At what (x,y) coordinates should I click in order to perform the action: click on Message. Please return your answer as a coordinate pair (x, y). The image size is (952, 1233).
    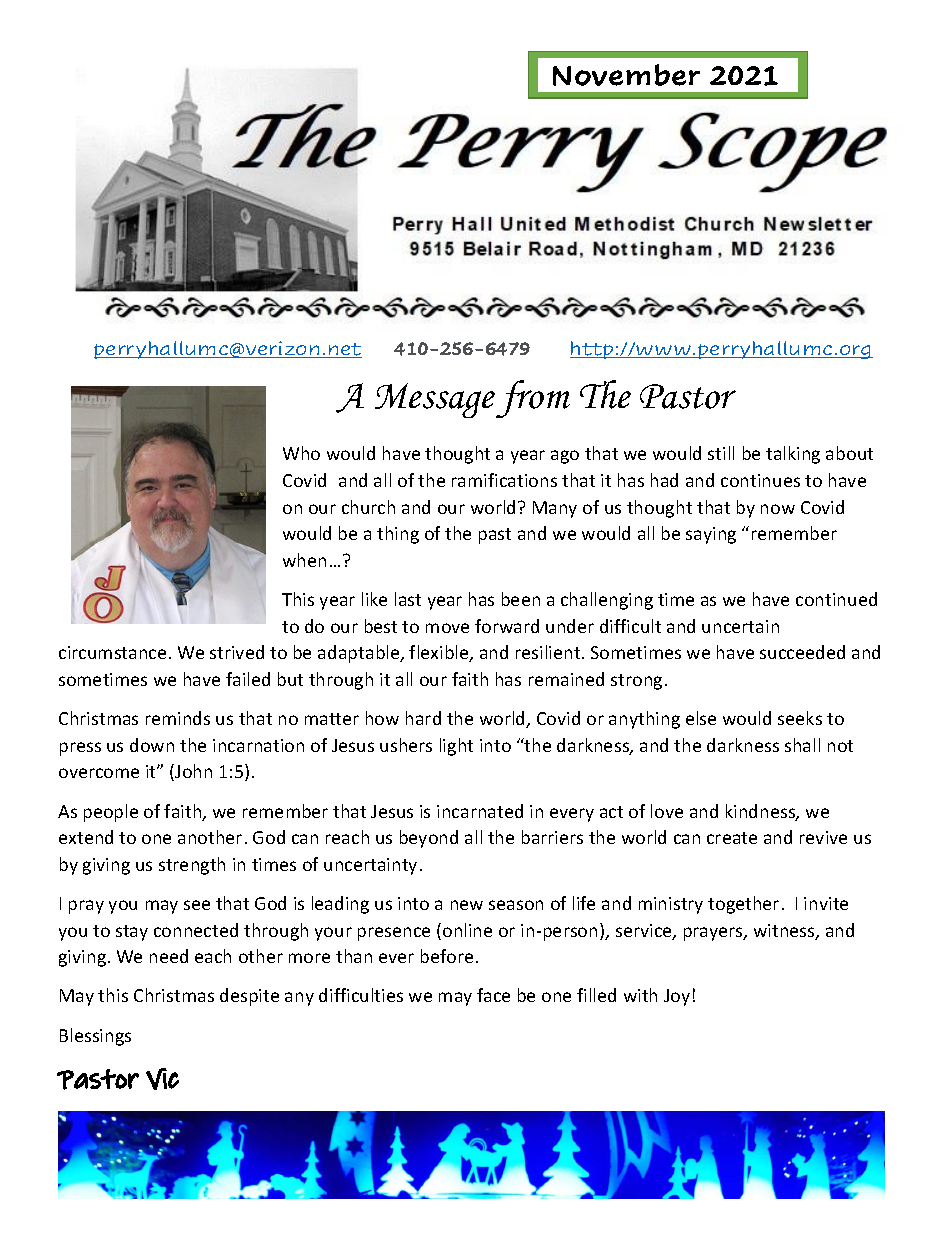
    Looking at the image, I should click on (435, 400).
